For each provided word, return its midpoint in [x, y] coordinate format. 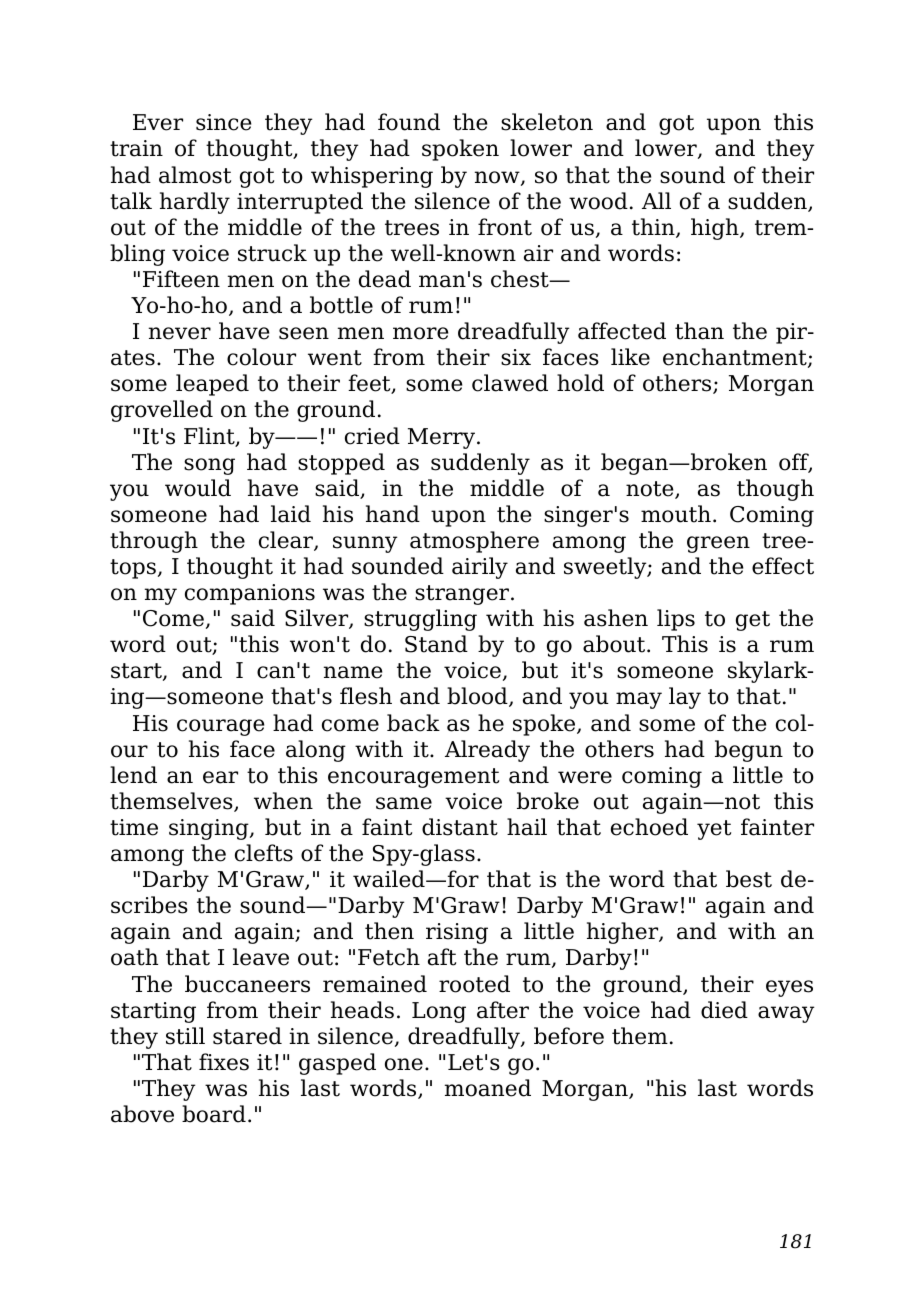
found [409, 122]
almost [195, 175]
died [724, 1010]
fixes [224, 1062]
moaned [488, 1088]
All [656, 200]
